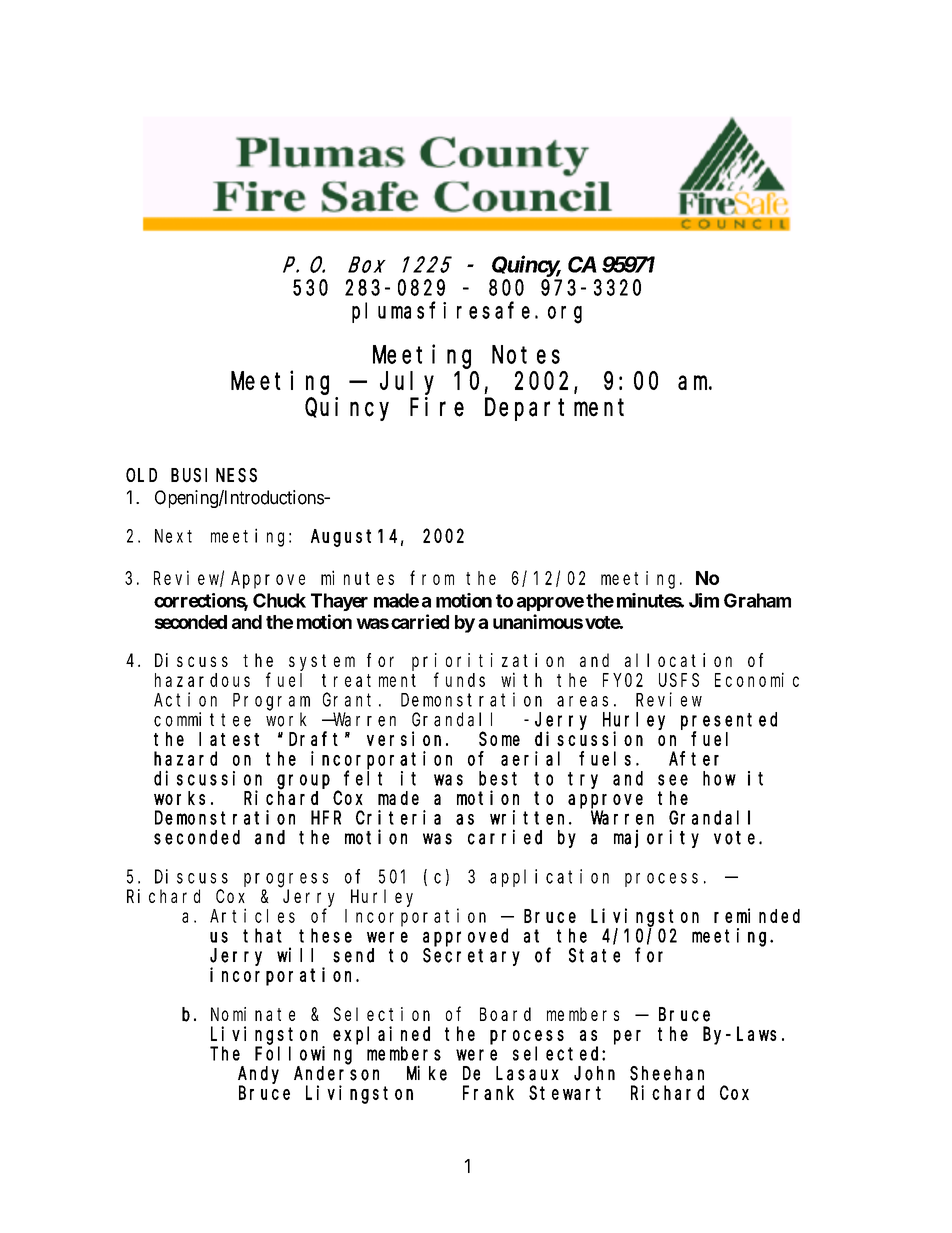 This page has height=1233, width=952. What do you see at coordinates (279, 600) in the page?
I see `Chuck` at bounding box center [279, 600].
